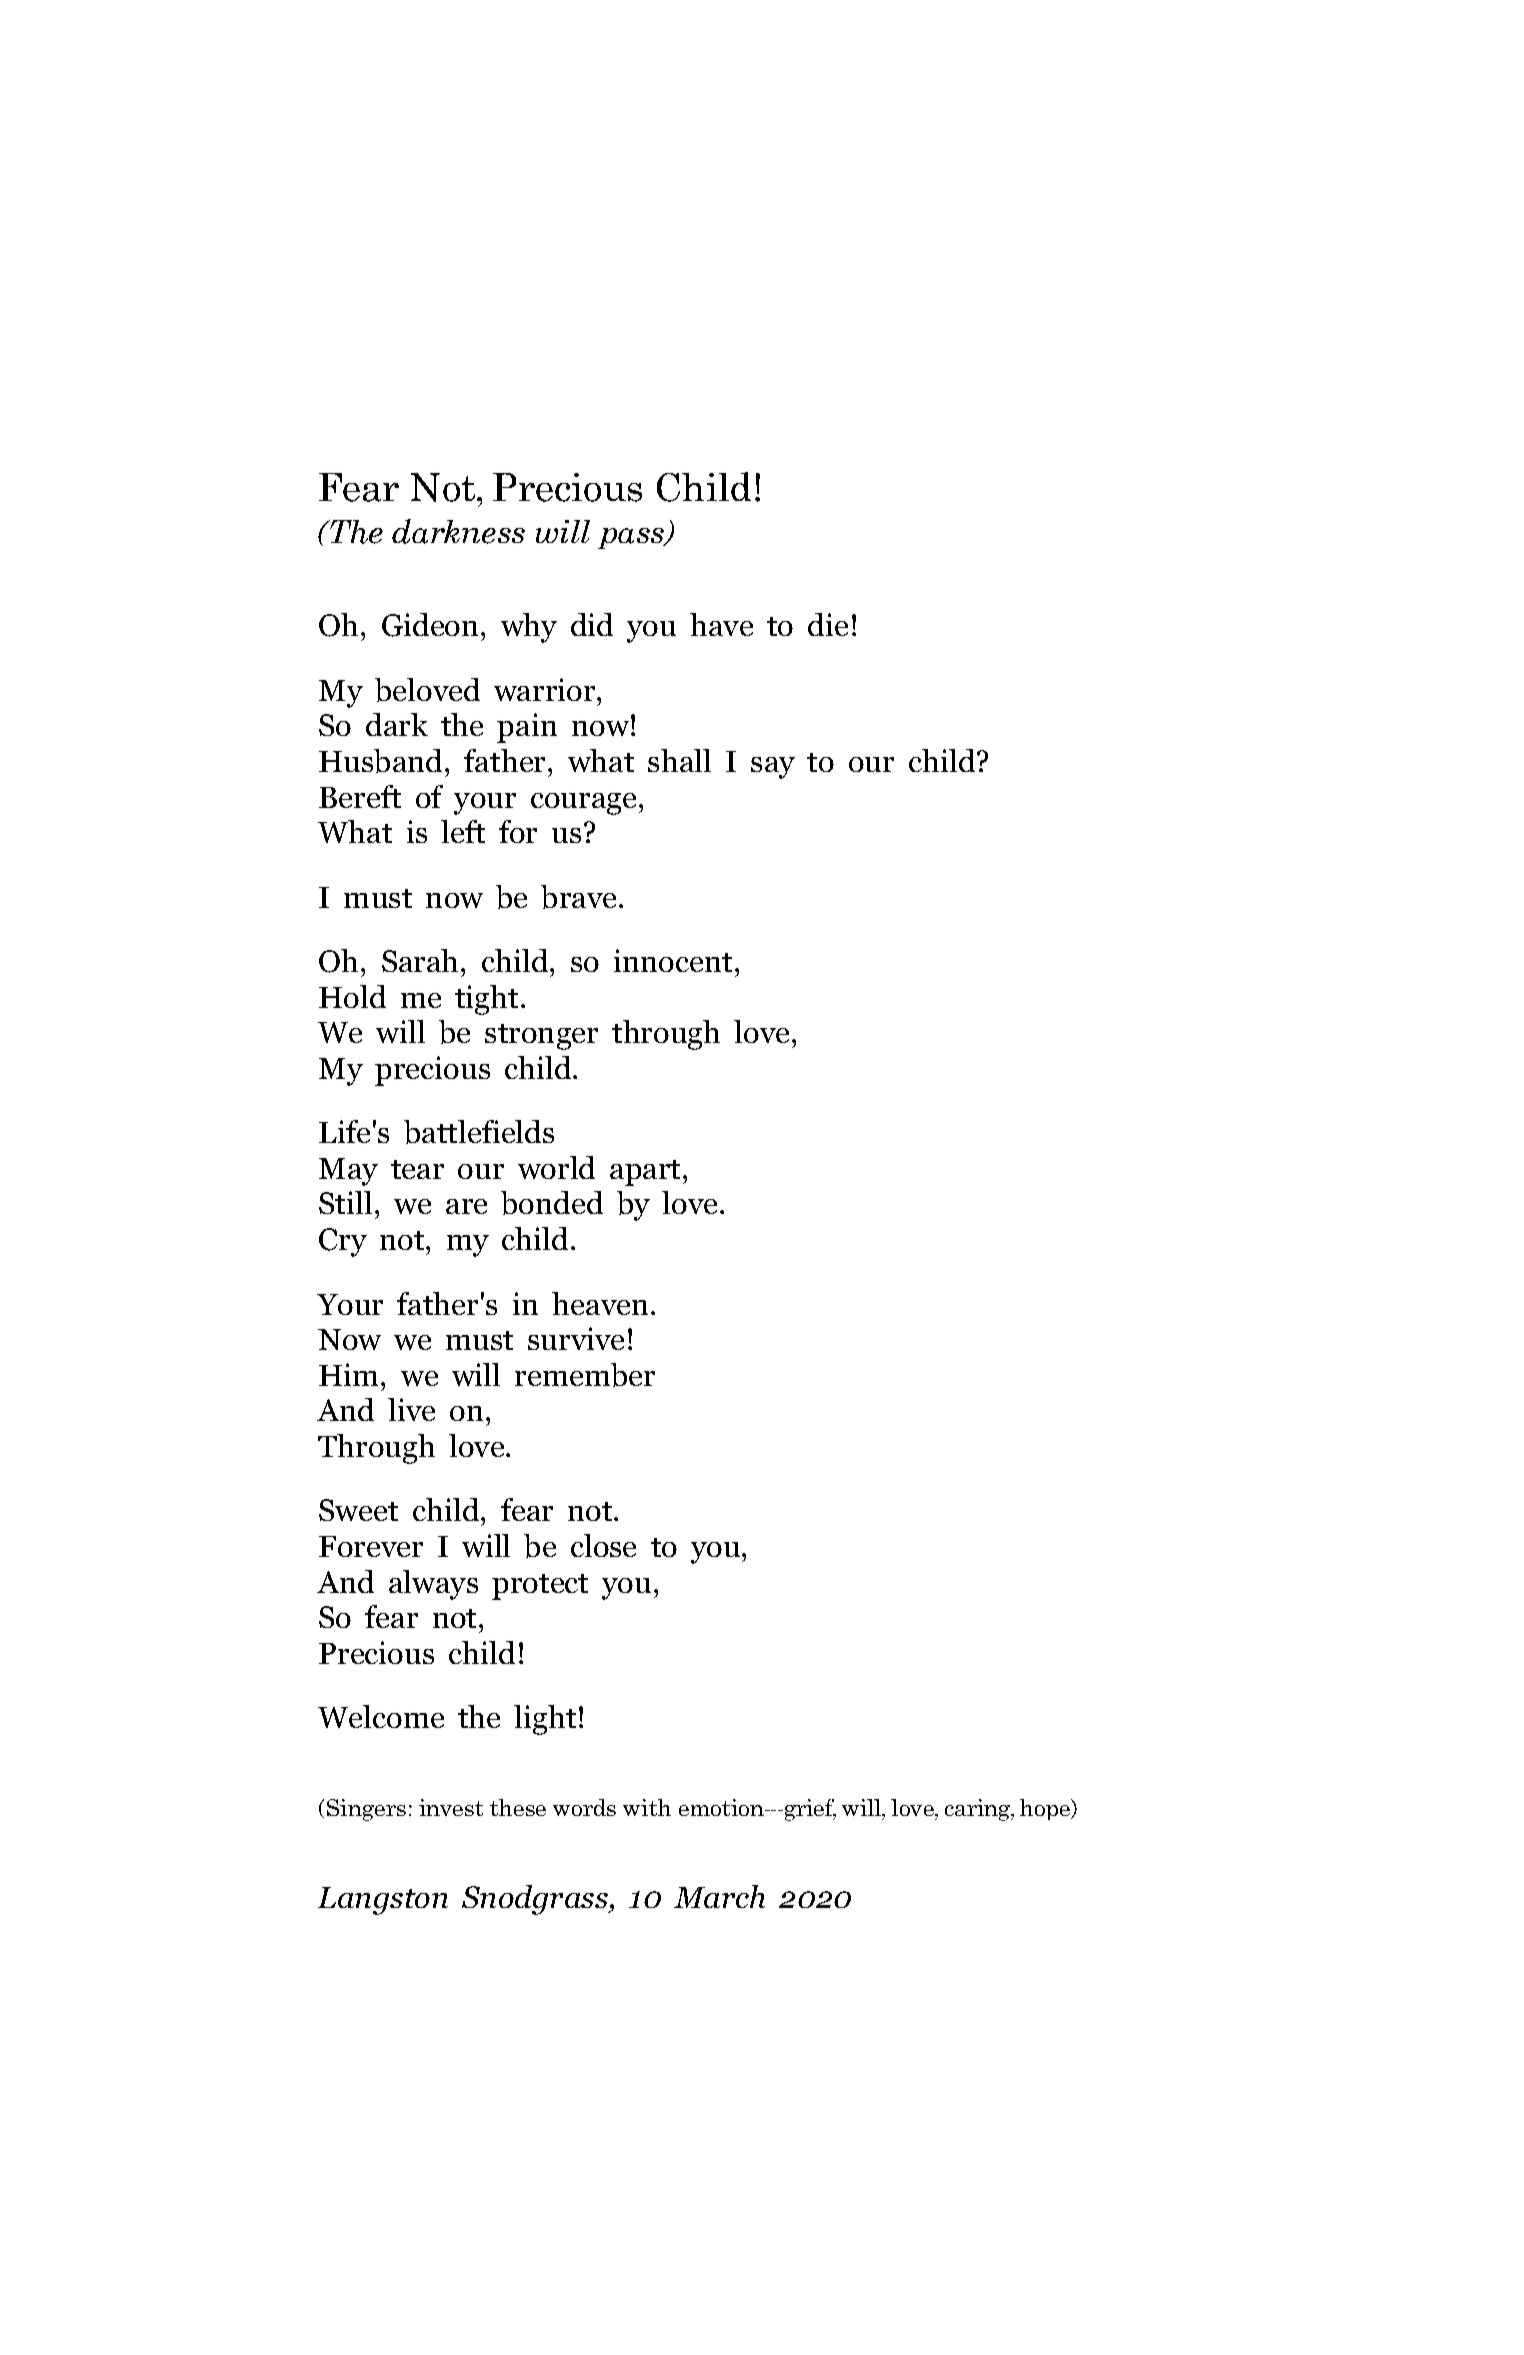 This document has height=2355, width=1524. What do you see at coordinates (466, 1206) in the document?
I see `are` at bounding box center [466, 1206].
